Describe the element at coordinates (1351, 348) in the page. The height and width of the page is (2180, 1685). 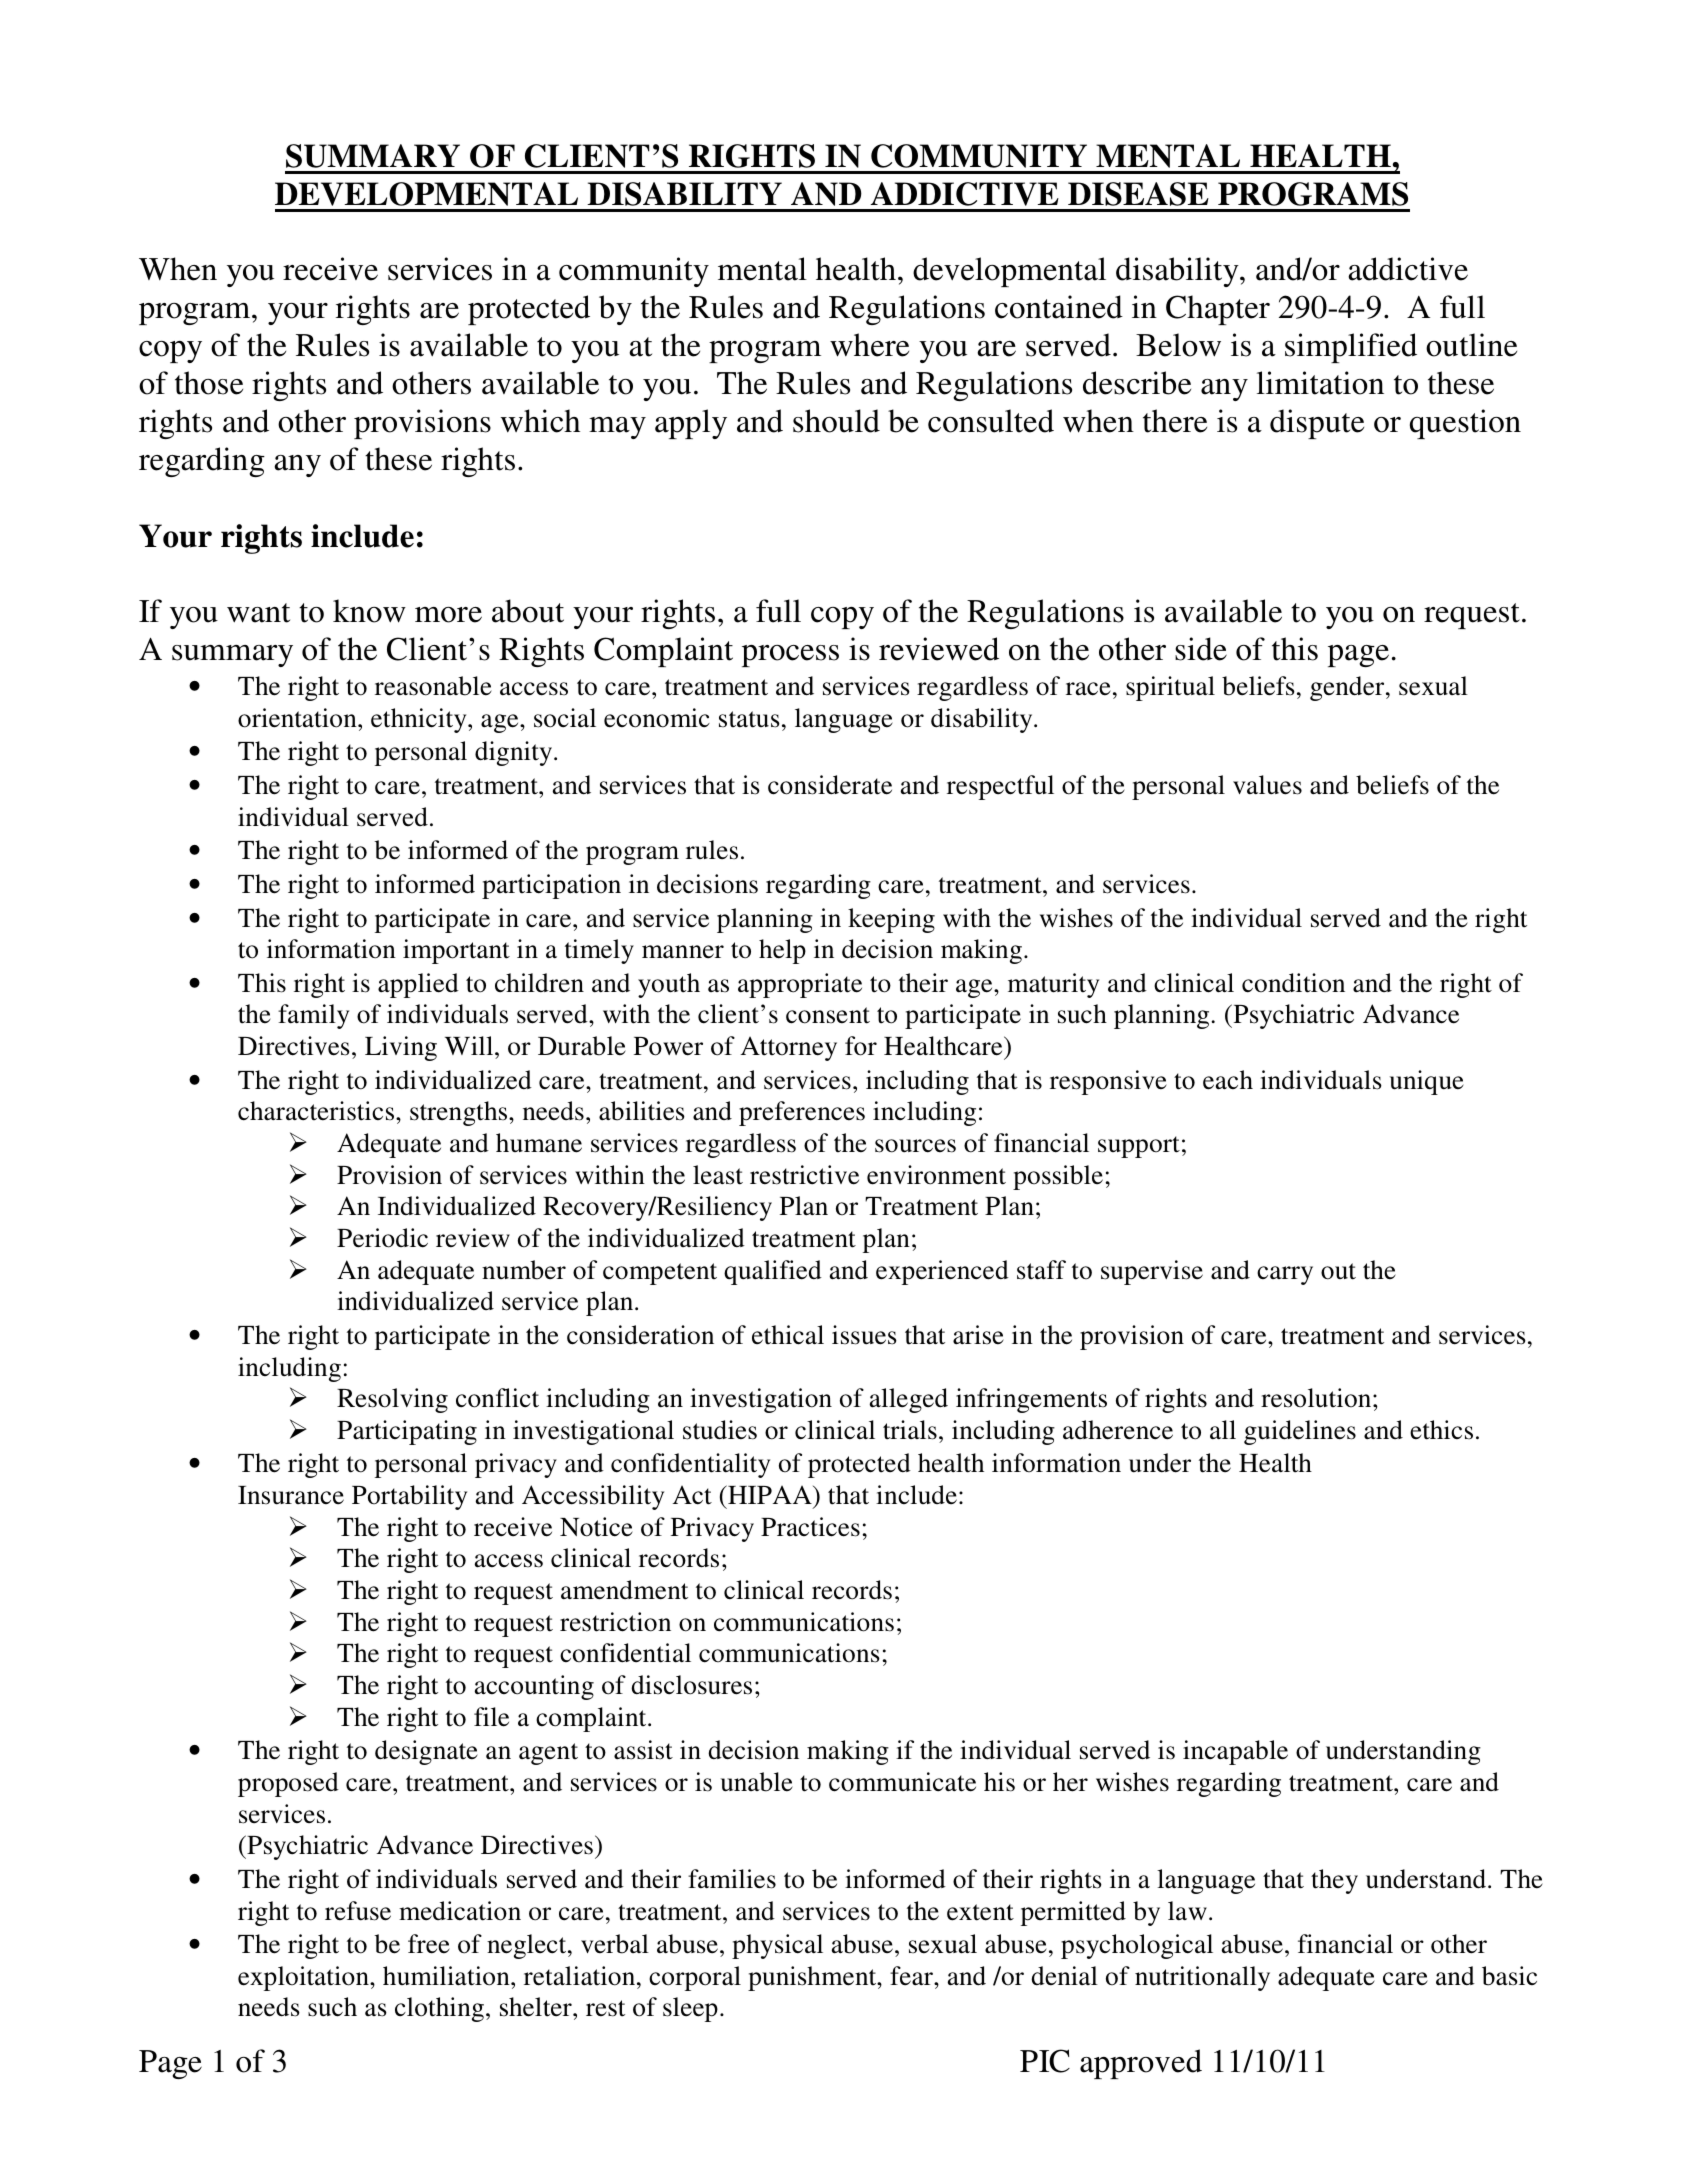
I see `simplified` at that location.
